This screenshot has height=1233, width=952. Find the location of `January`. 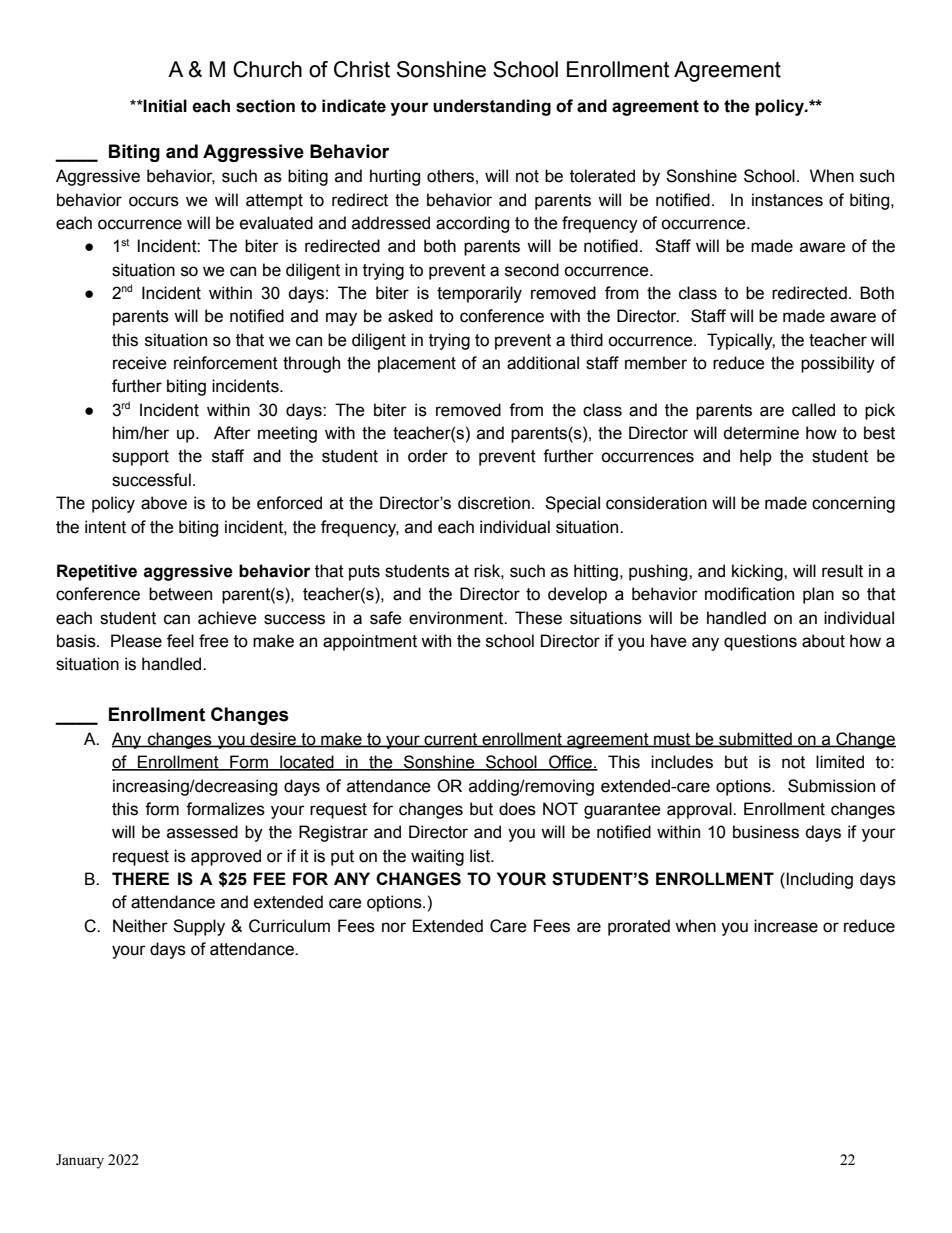

January is located at coordinates (80, 1161).
